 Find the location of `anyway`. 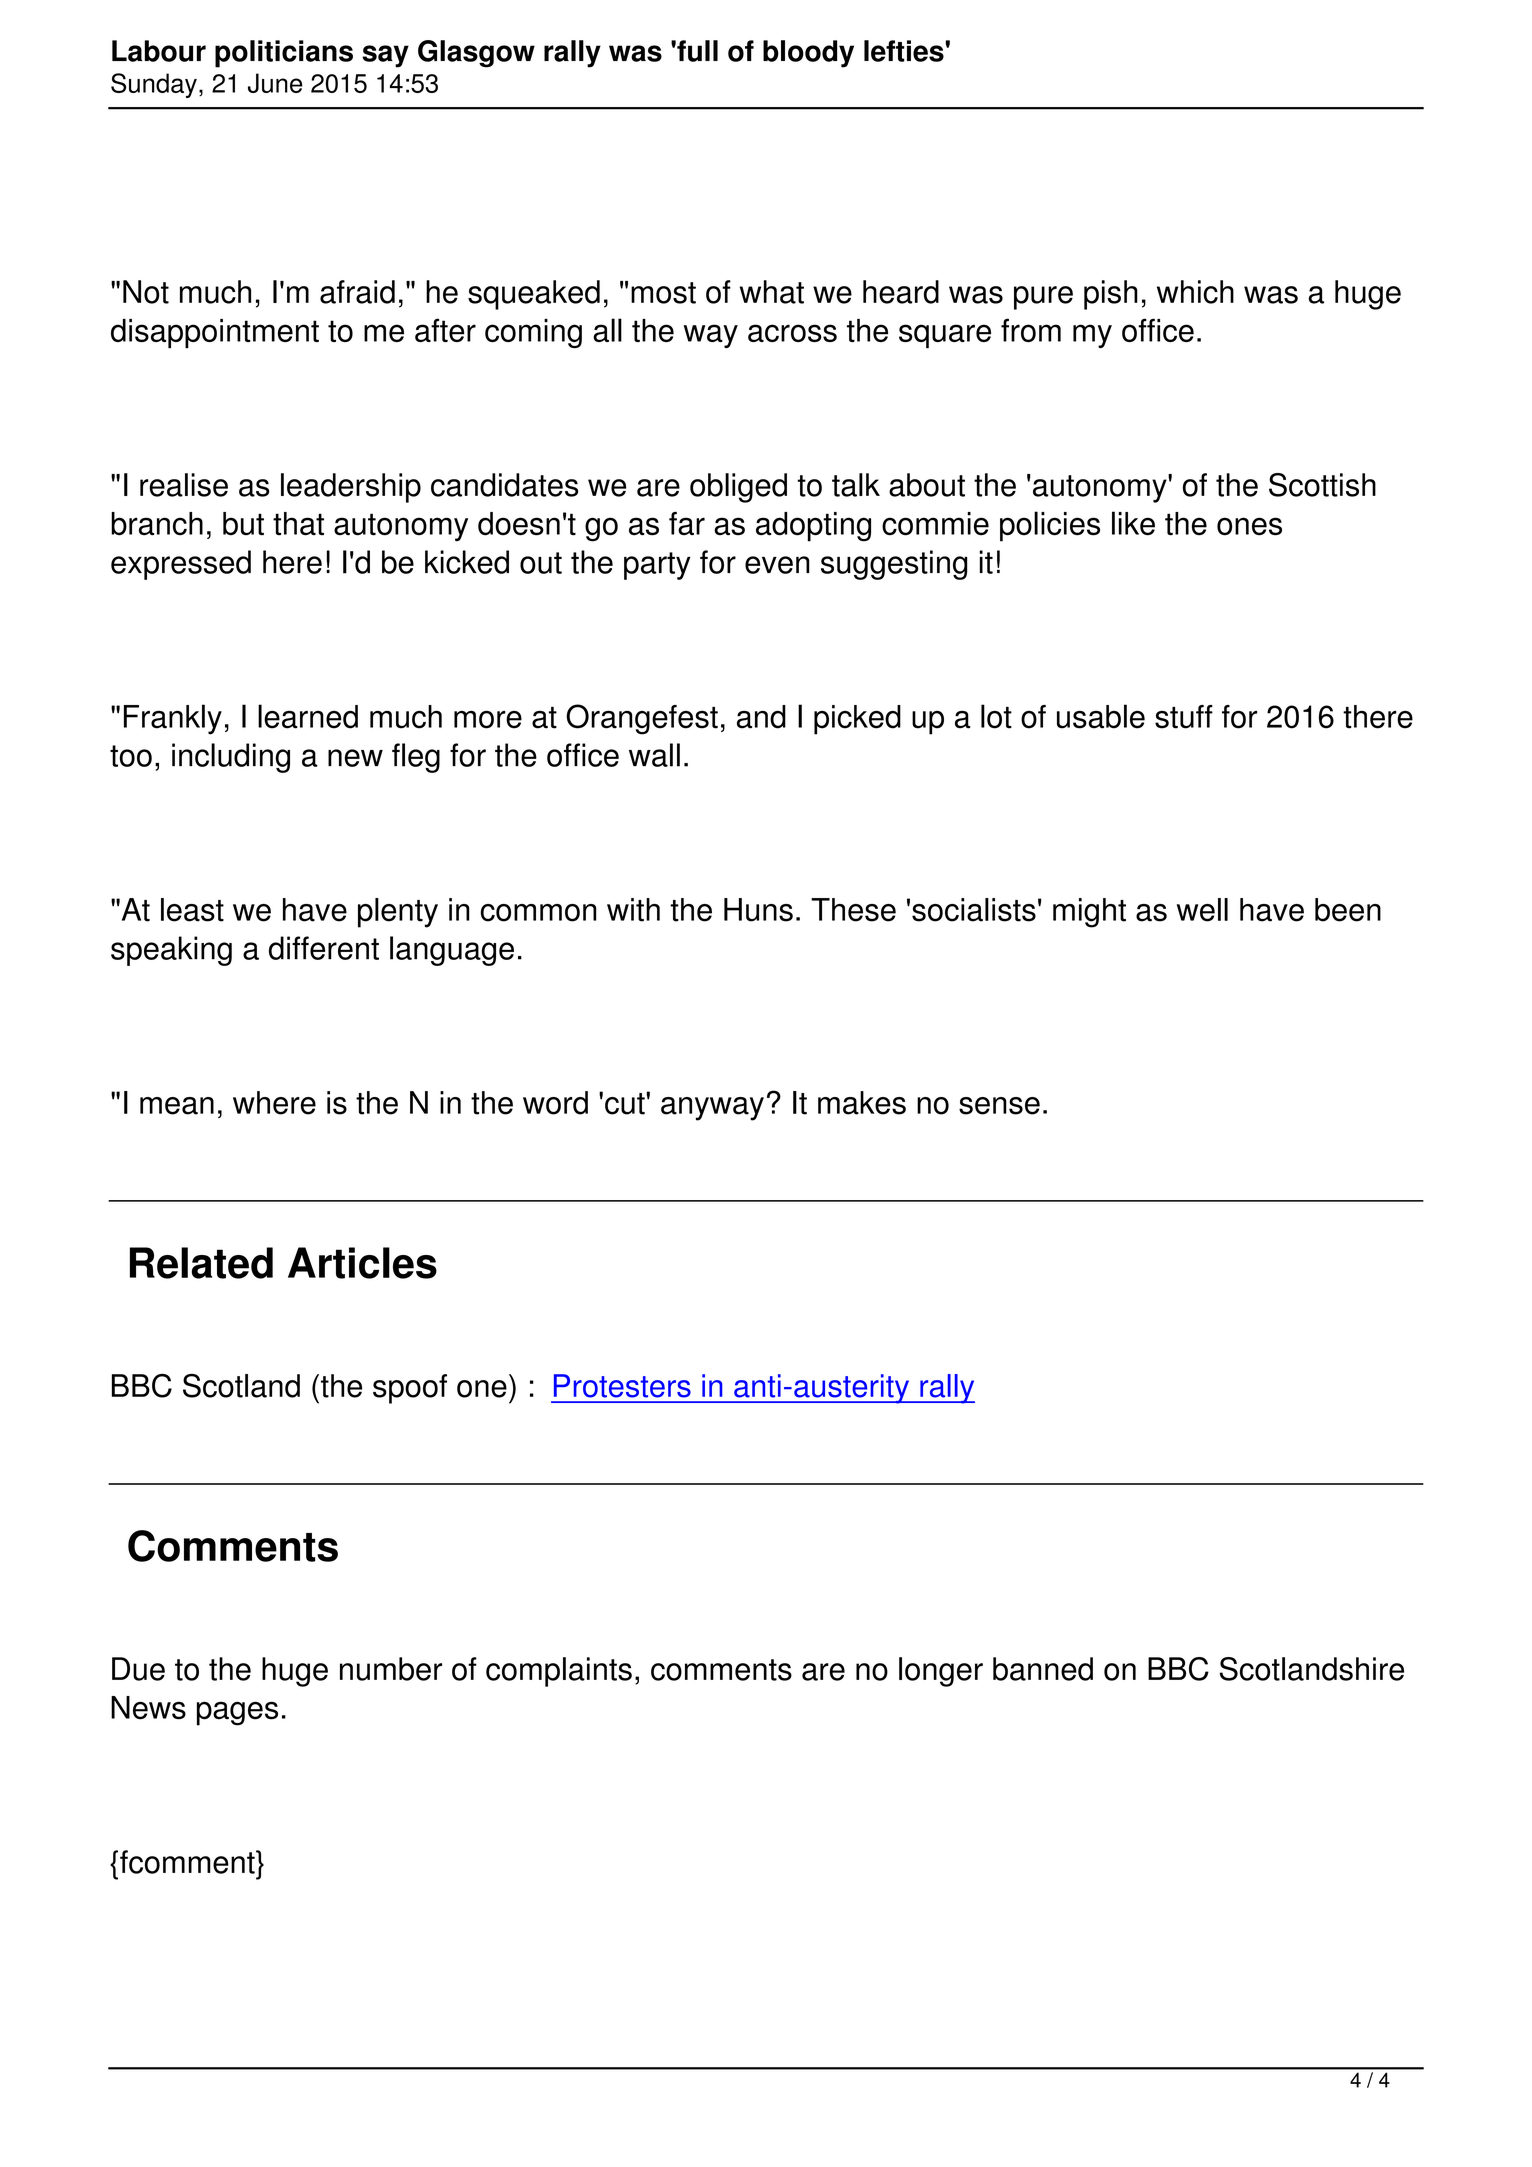

anyway is located at coordinates (712, 1109).
